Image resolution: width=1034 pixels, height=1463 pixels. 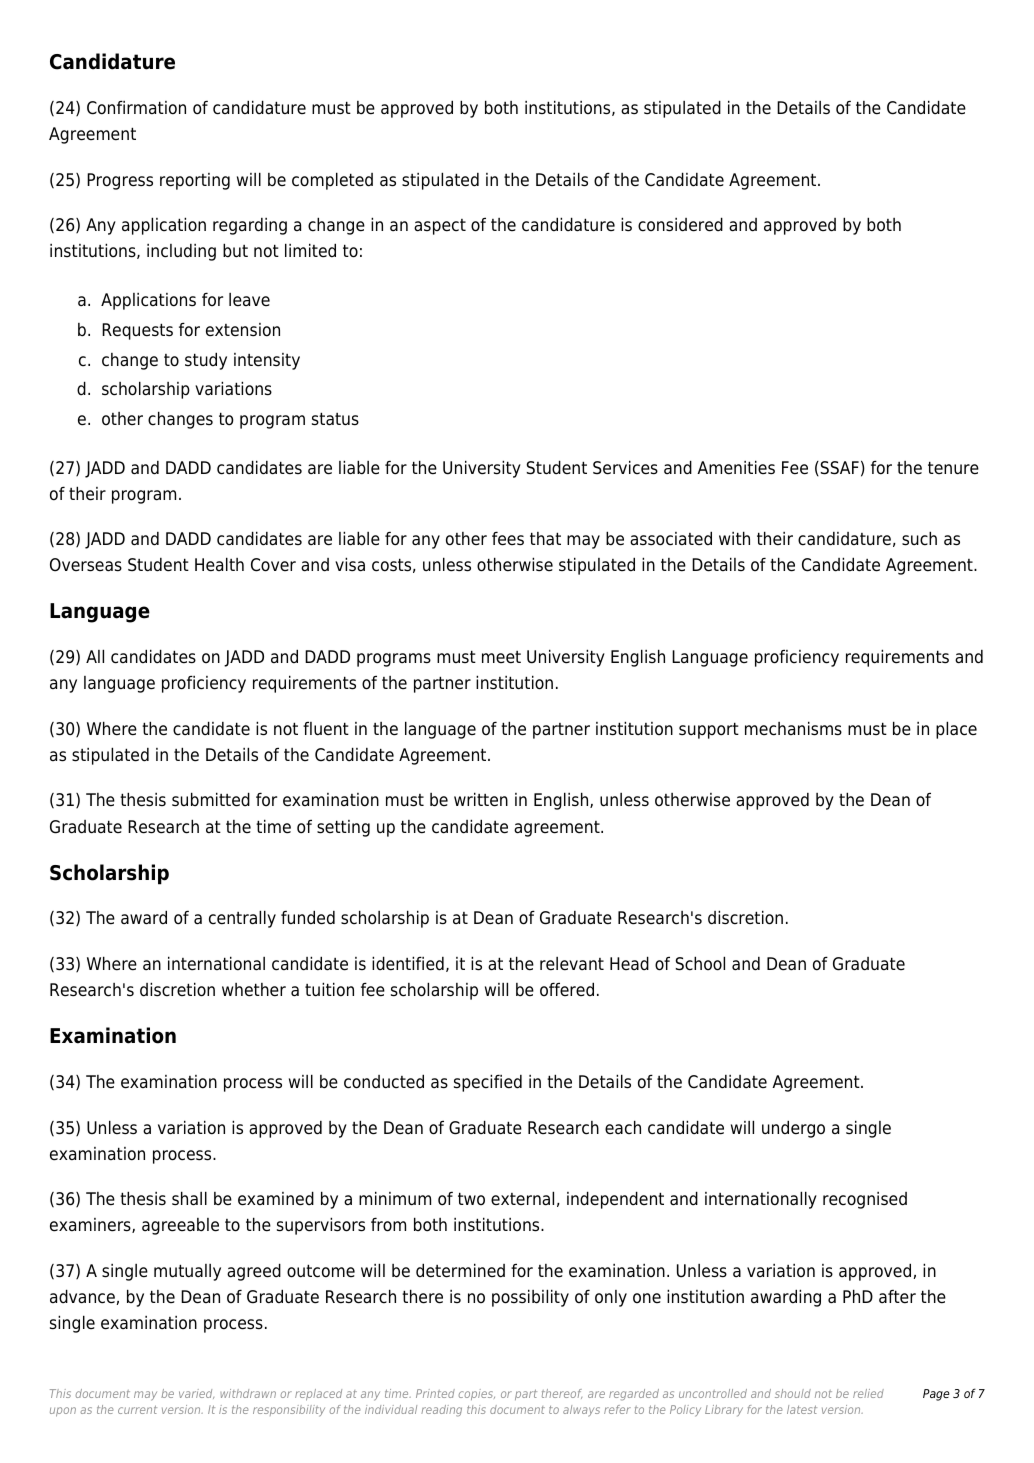 What do you see at coordinates (508, 538) in the screenshot?
I see `fees` at bounding box center [508, 538].
